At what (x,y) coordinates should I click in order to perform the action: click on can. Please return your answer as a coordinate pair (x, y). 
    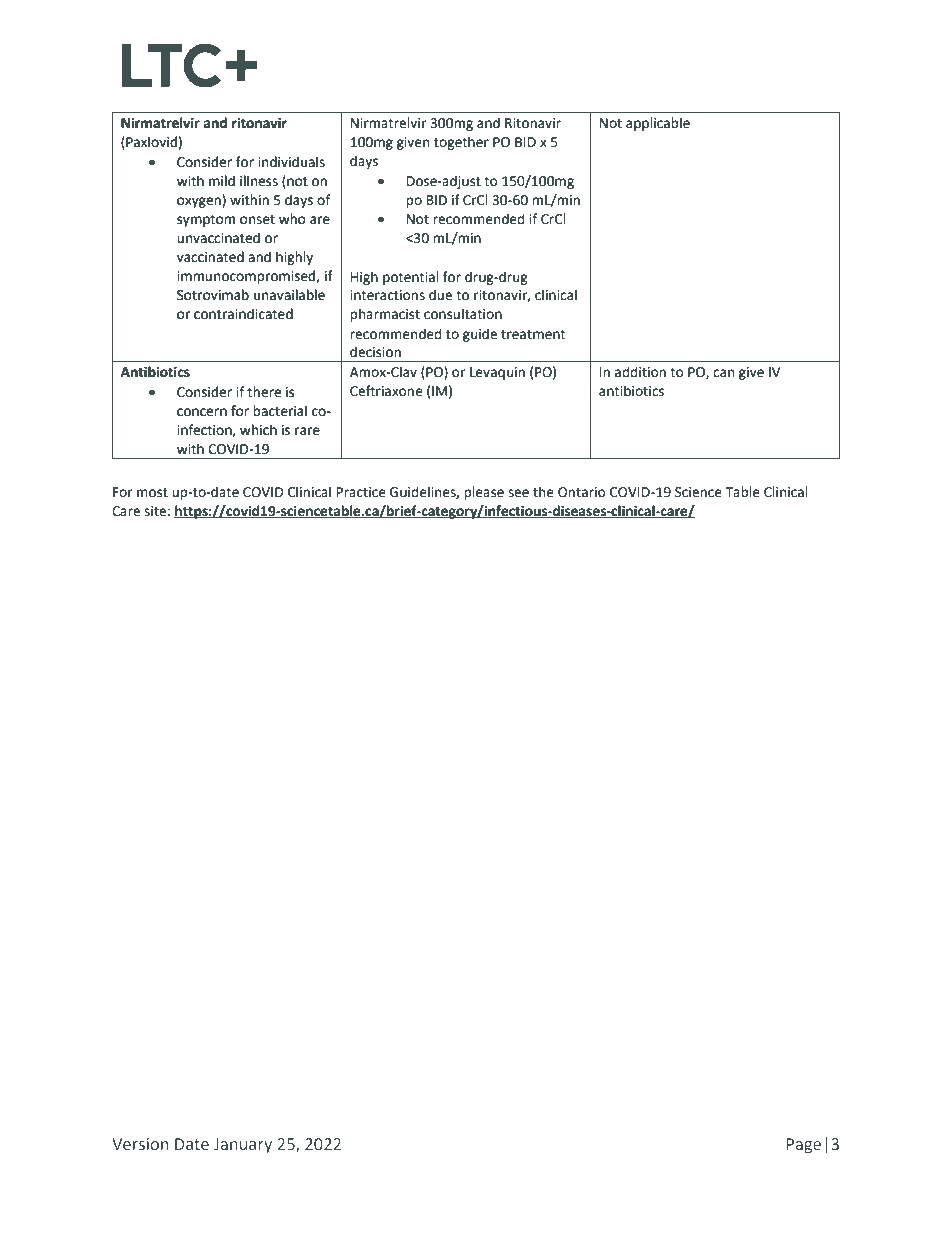
    Looking at the image, I should click on (723, 373).
